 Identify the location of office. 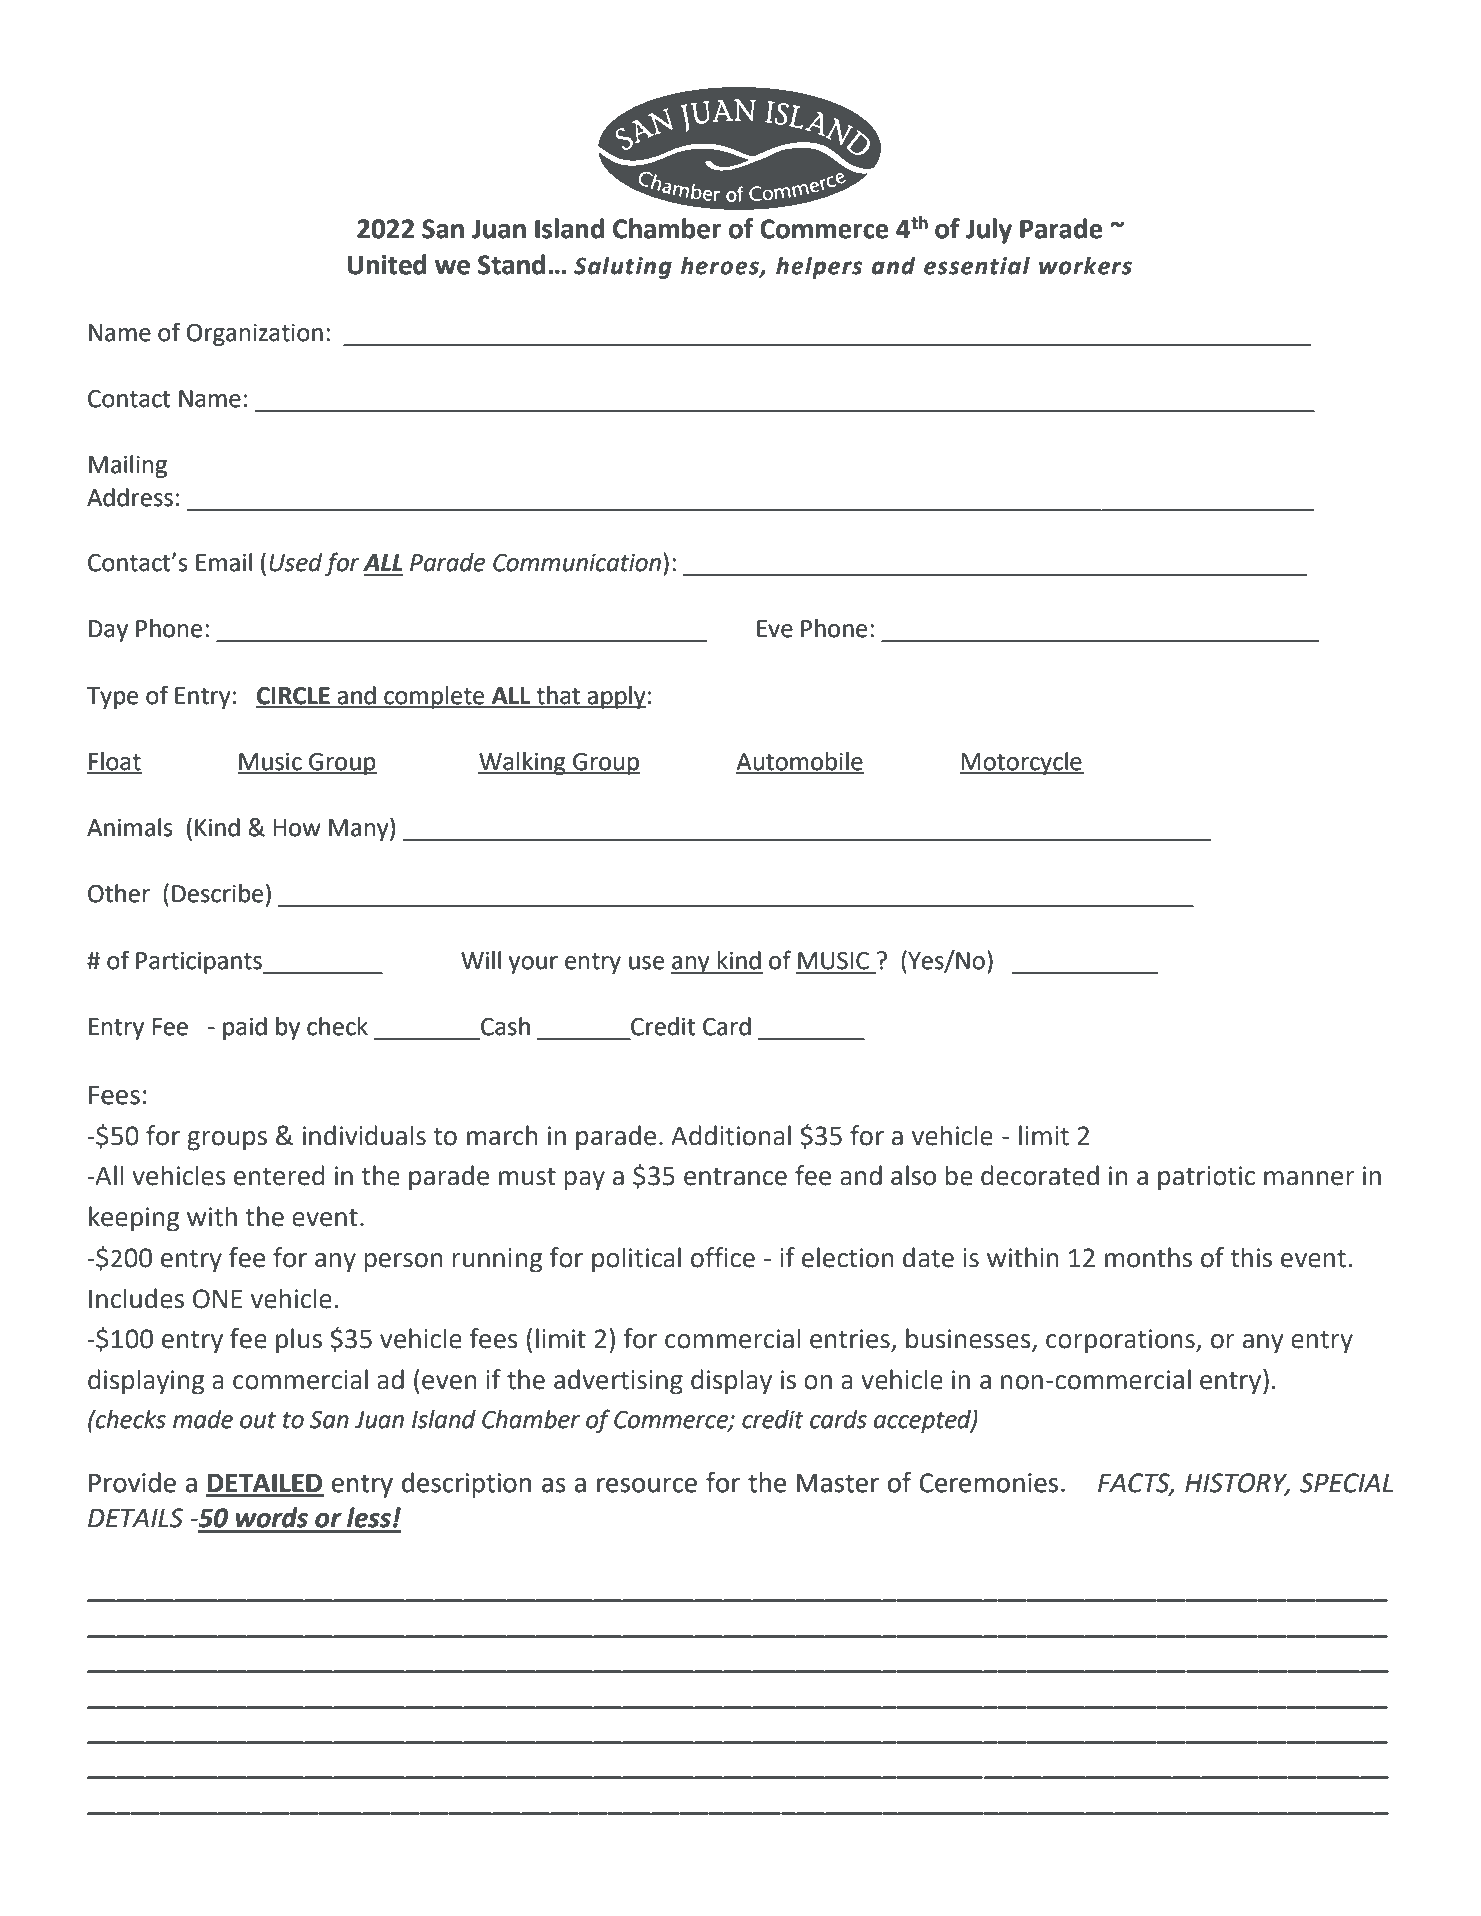
(723, 1257).
